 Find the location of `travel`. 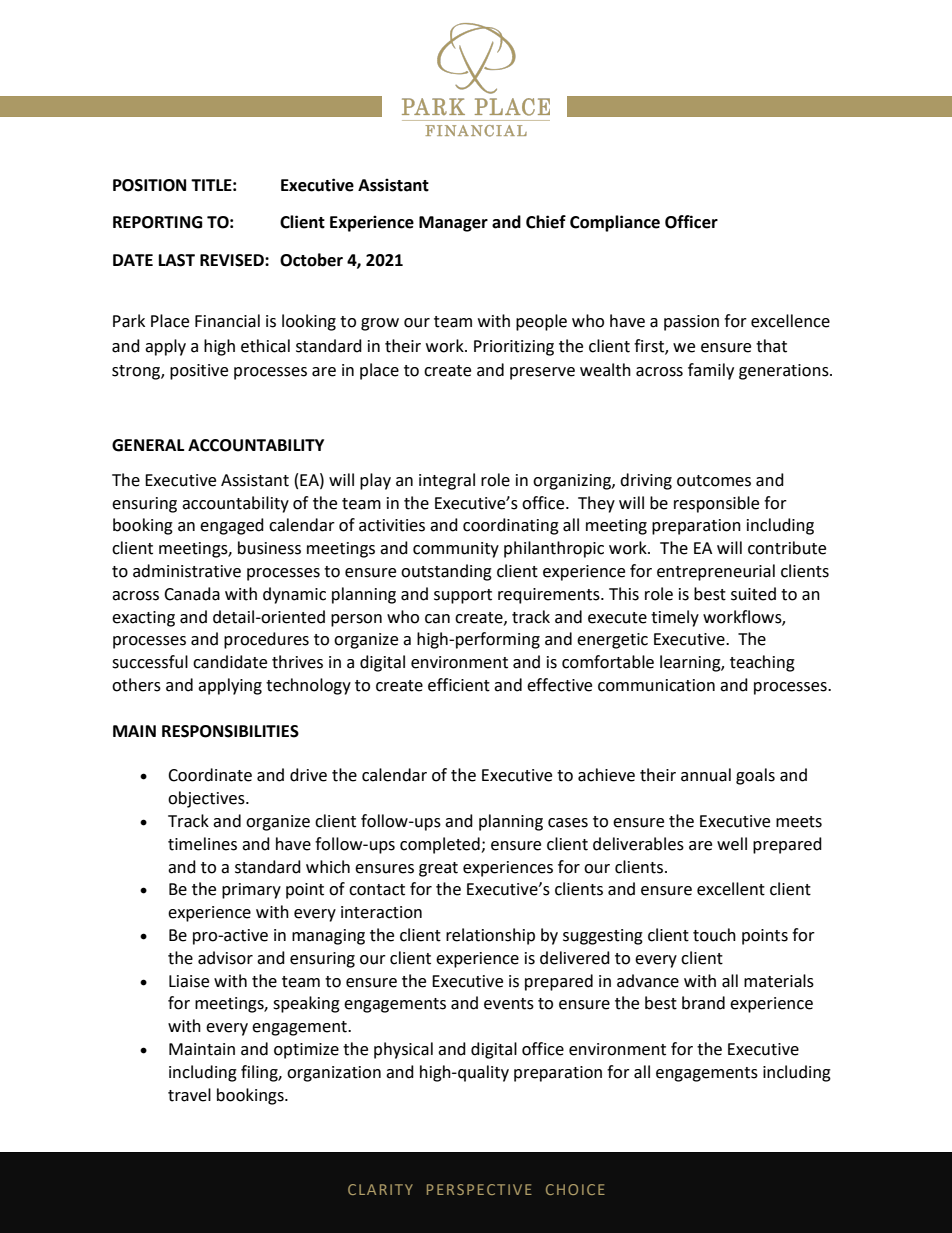

travel is located at coordinates (189, 1095).
